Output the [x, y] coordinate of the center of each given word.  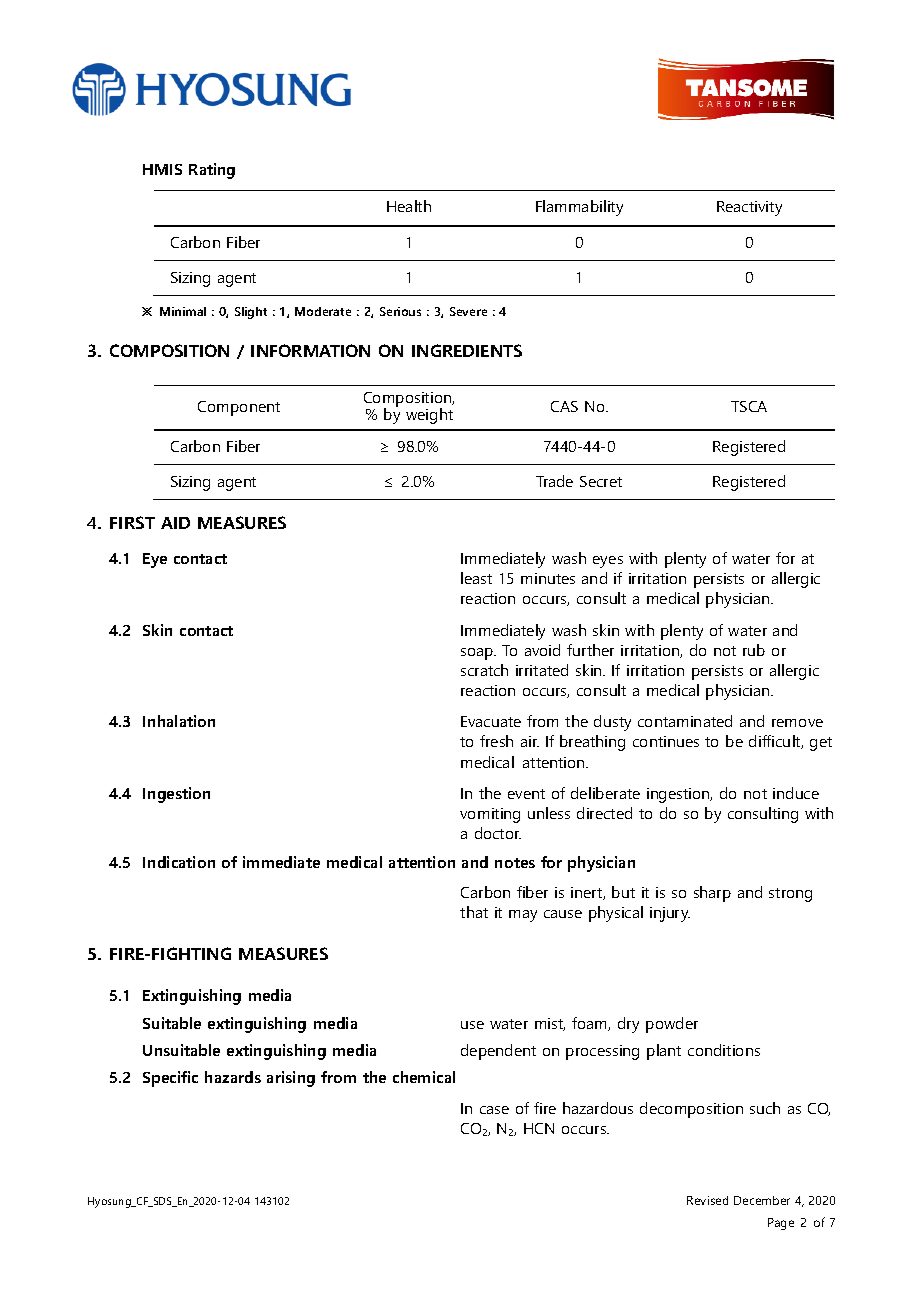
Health [409, 206]
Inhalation [179, 721]
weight [429, 416]
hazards [233, 1077]
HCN [539, 1128]
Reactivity [749, 208]
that [474, 912]
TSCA [749, 406]
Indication [179, 862]
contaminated [685, 721]
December [762, 1200]
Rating [212, 171]
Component [239, 408]
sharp [712, 894]
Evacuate [491, 721]
